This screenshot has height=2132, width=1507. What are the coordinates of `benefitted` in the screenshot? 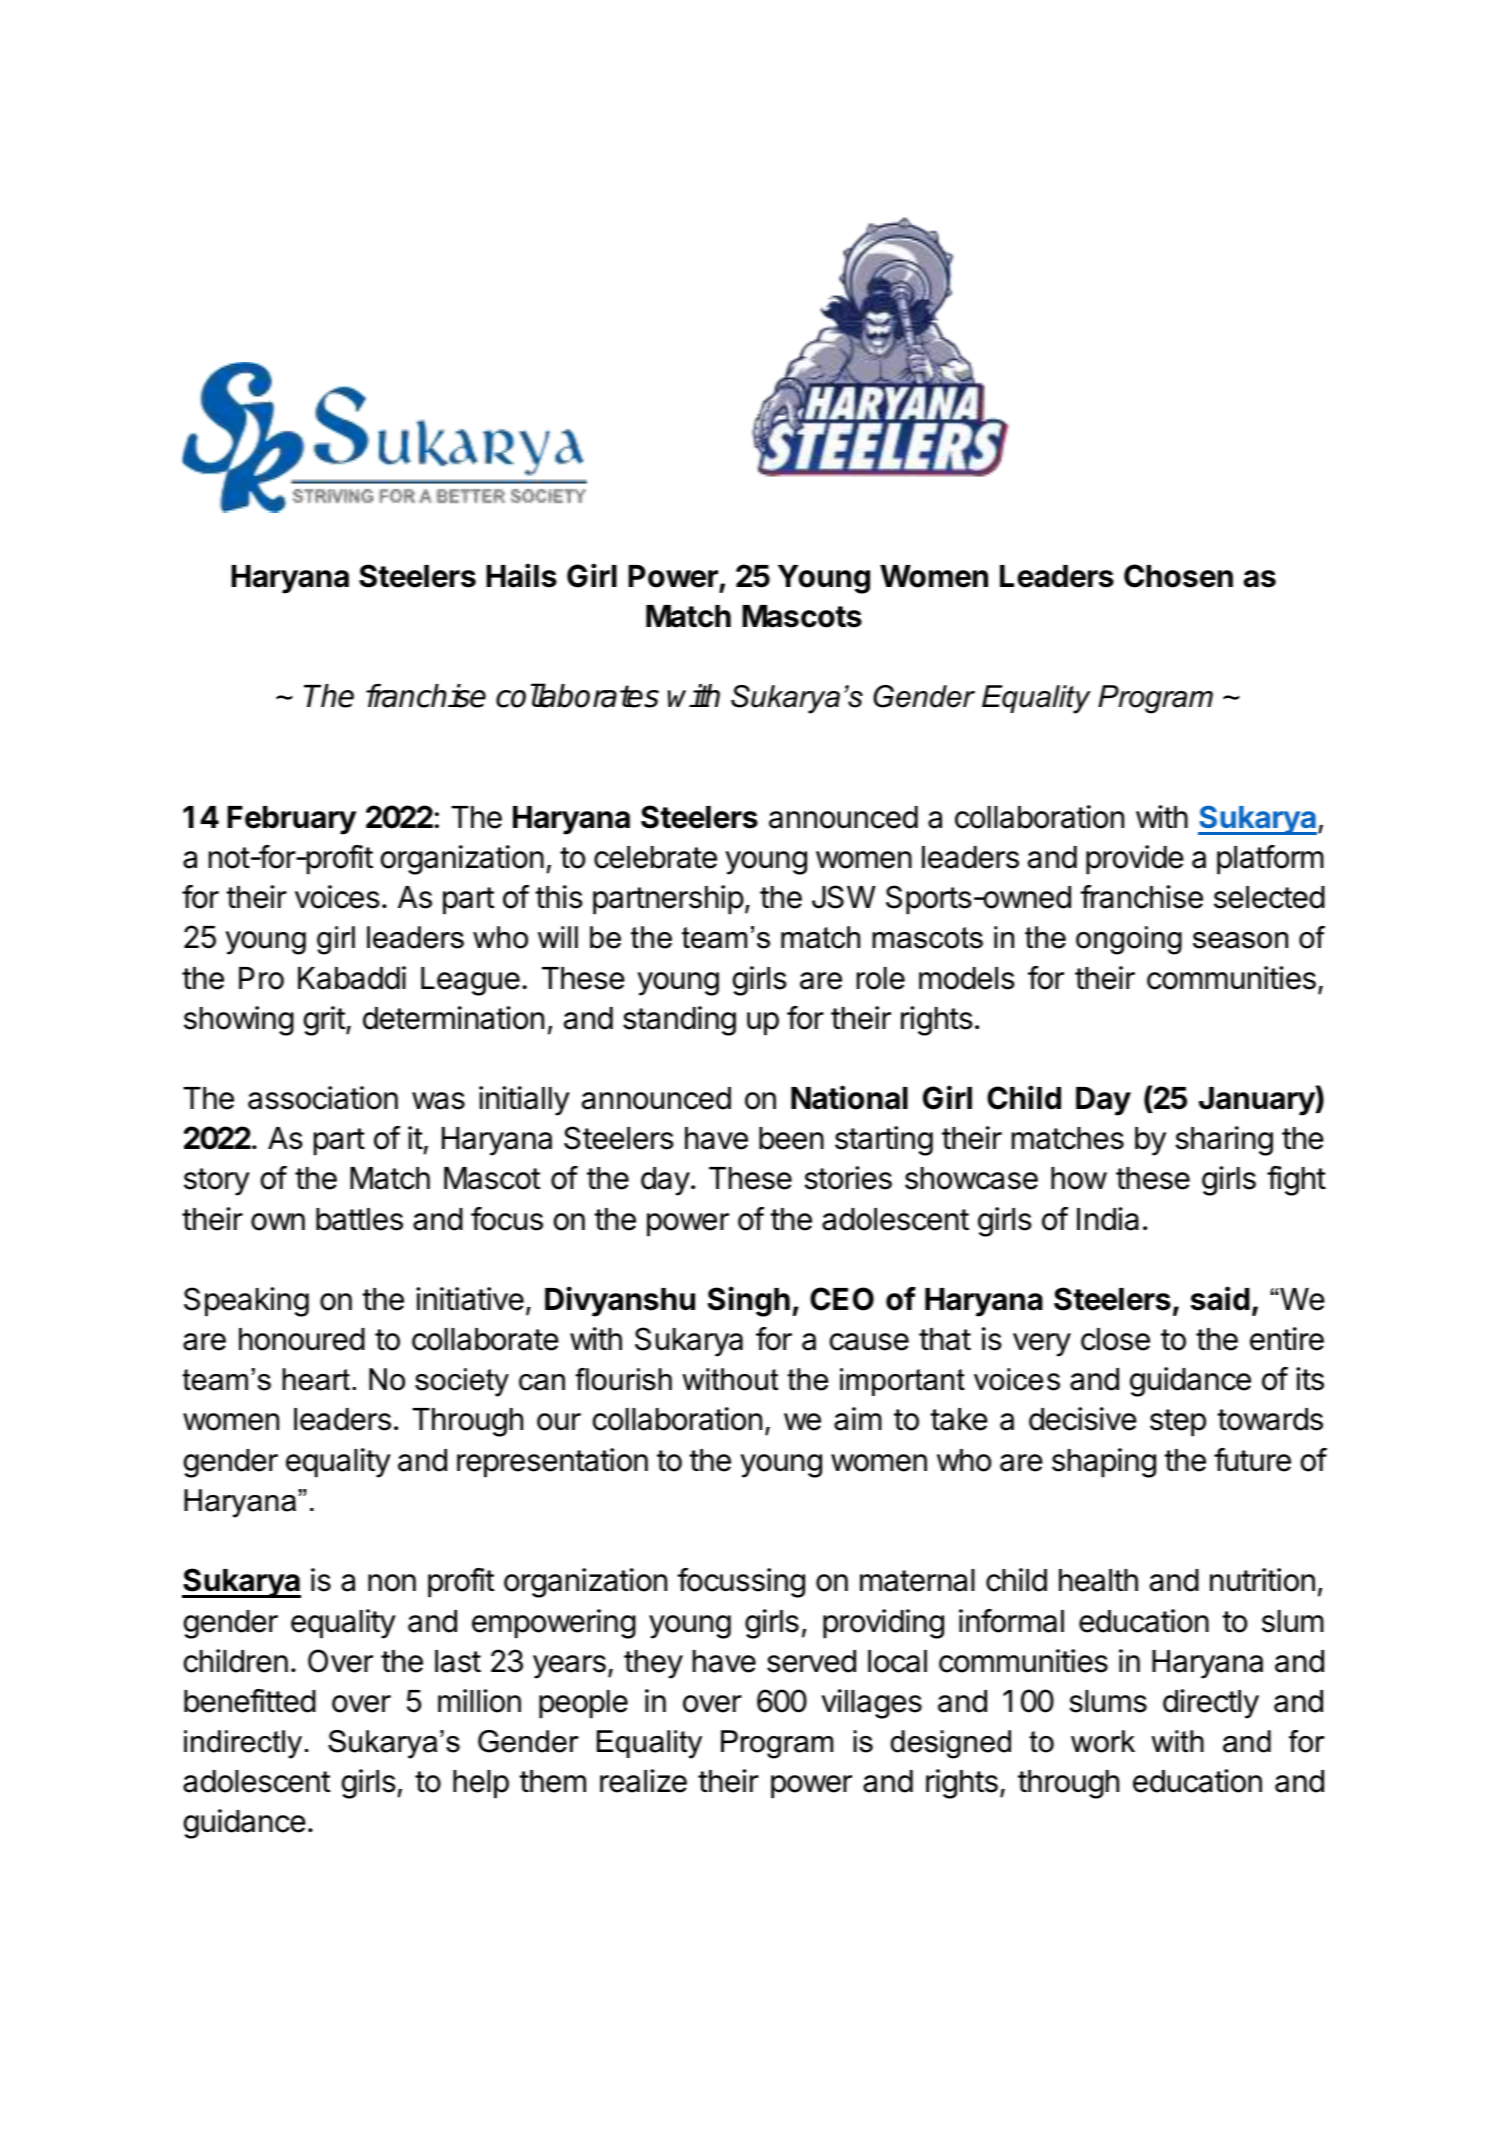 It's located at (250, 1701).
